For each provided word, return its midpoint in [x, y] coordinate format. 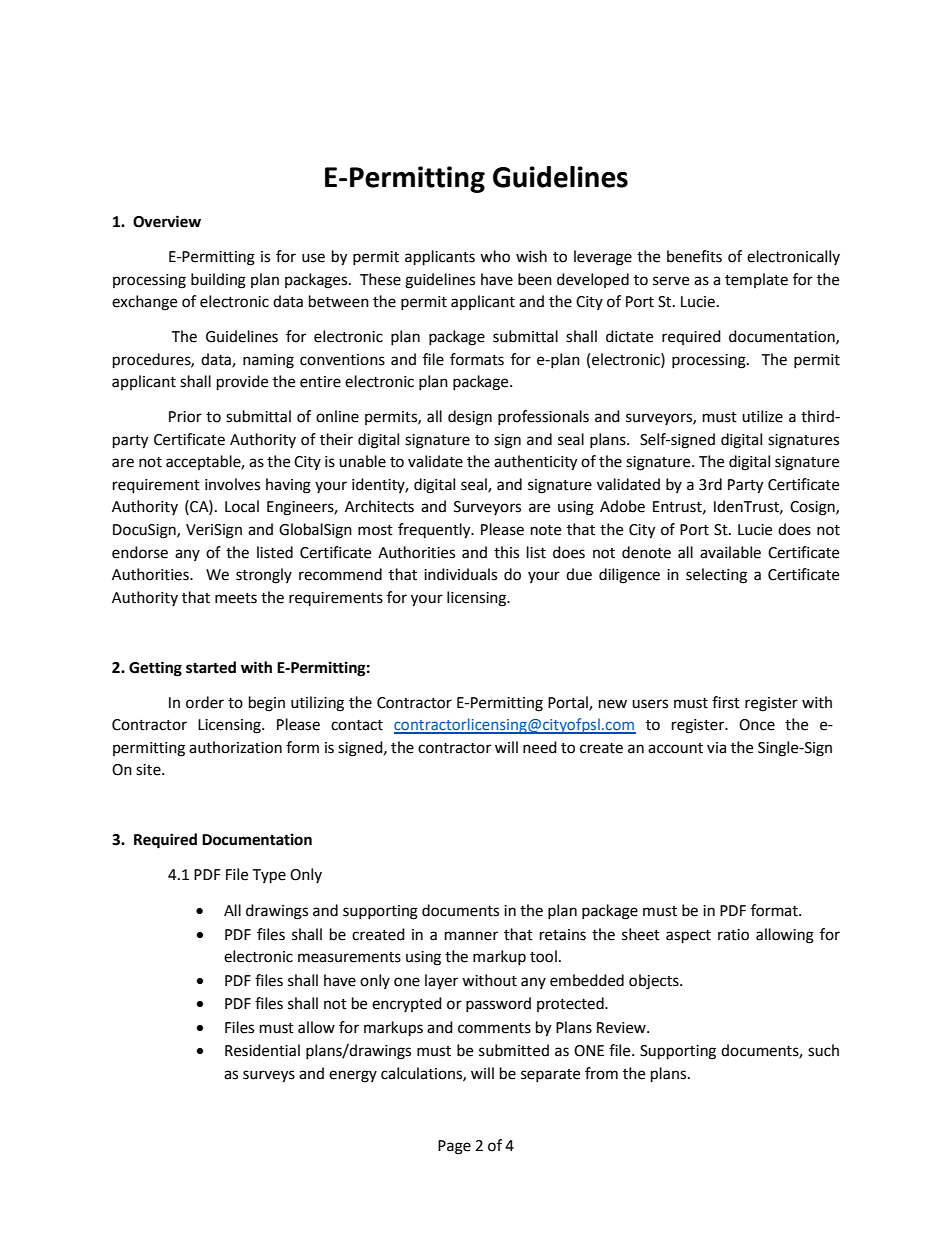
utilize [762, 416]
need [540, 747]
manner [471, 936]
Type [269, 876]
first [726, 702]
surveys [269, 1076]
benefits [694, 256]
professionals [543, 417]
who [495, 256]
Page [454, 1147]
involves [232, 484]
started [211, 667]
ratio [733, 935]
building [218, 281]
